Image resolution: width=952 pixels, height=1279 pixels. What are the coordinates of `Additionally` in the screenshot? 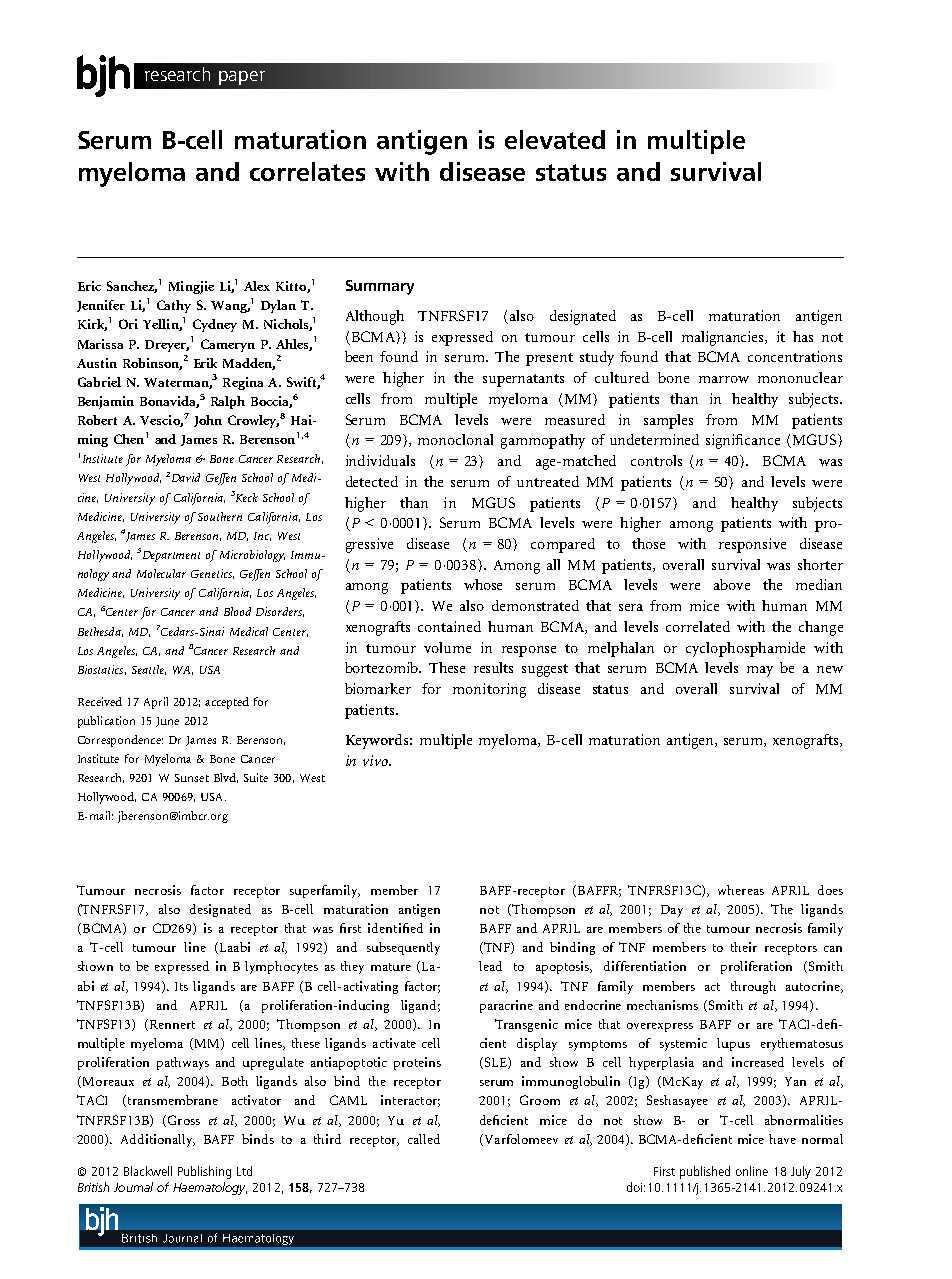 It's located at (158, 1140).
